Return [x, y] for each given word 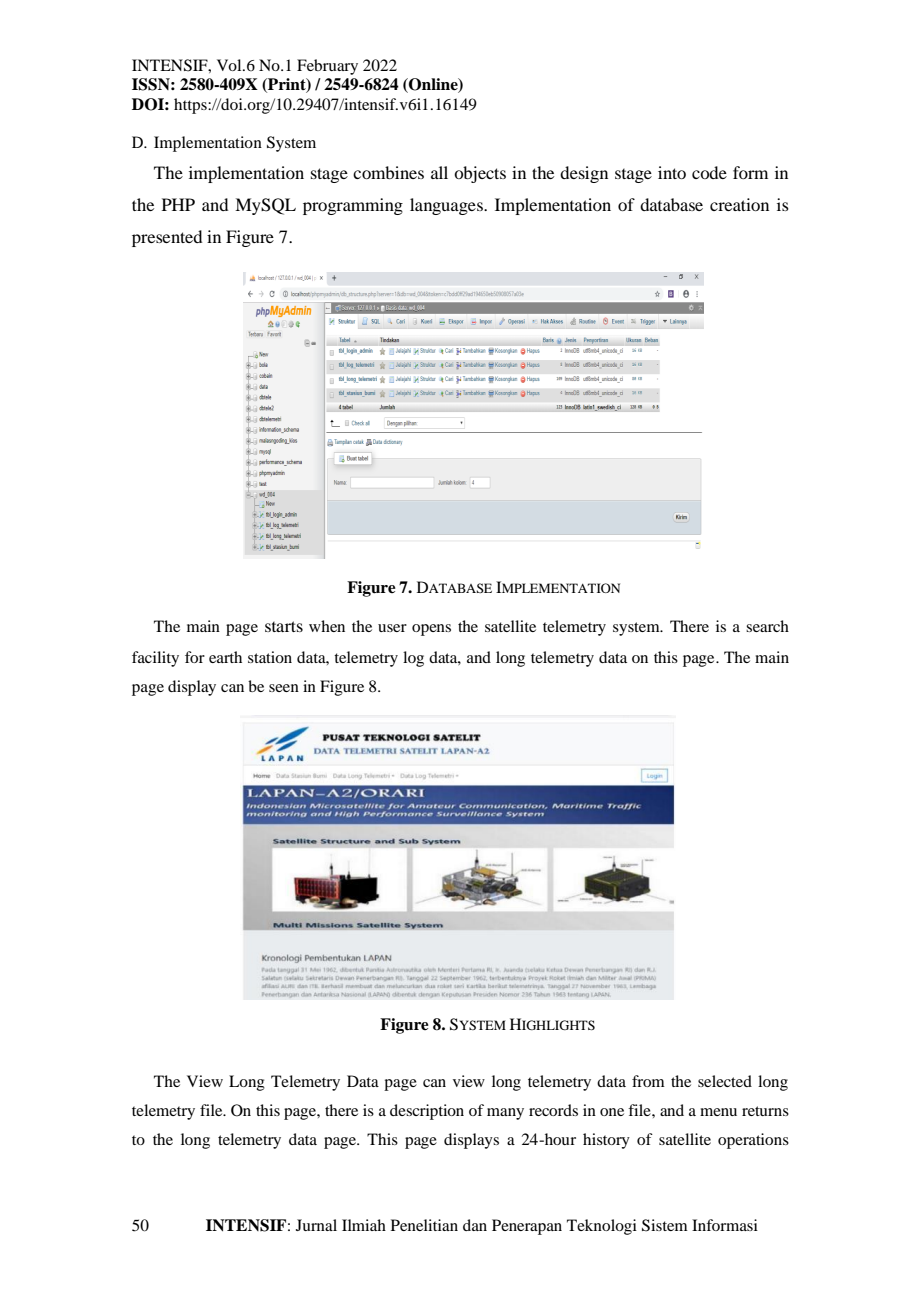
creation [739, 204]
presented [167, 238]
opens [431, 630]
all [439, 172]
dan [475, 1225]
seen [284, 688]
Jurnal [316, 1225]
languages [447, 206]
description [427, 1112]
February [327, 67]
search [767, 626]
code [709, 172]
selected [725, 1081]
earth [225, 657]
